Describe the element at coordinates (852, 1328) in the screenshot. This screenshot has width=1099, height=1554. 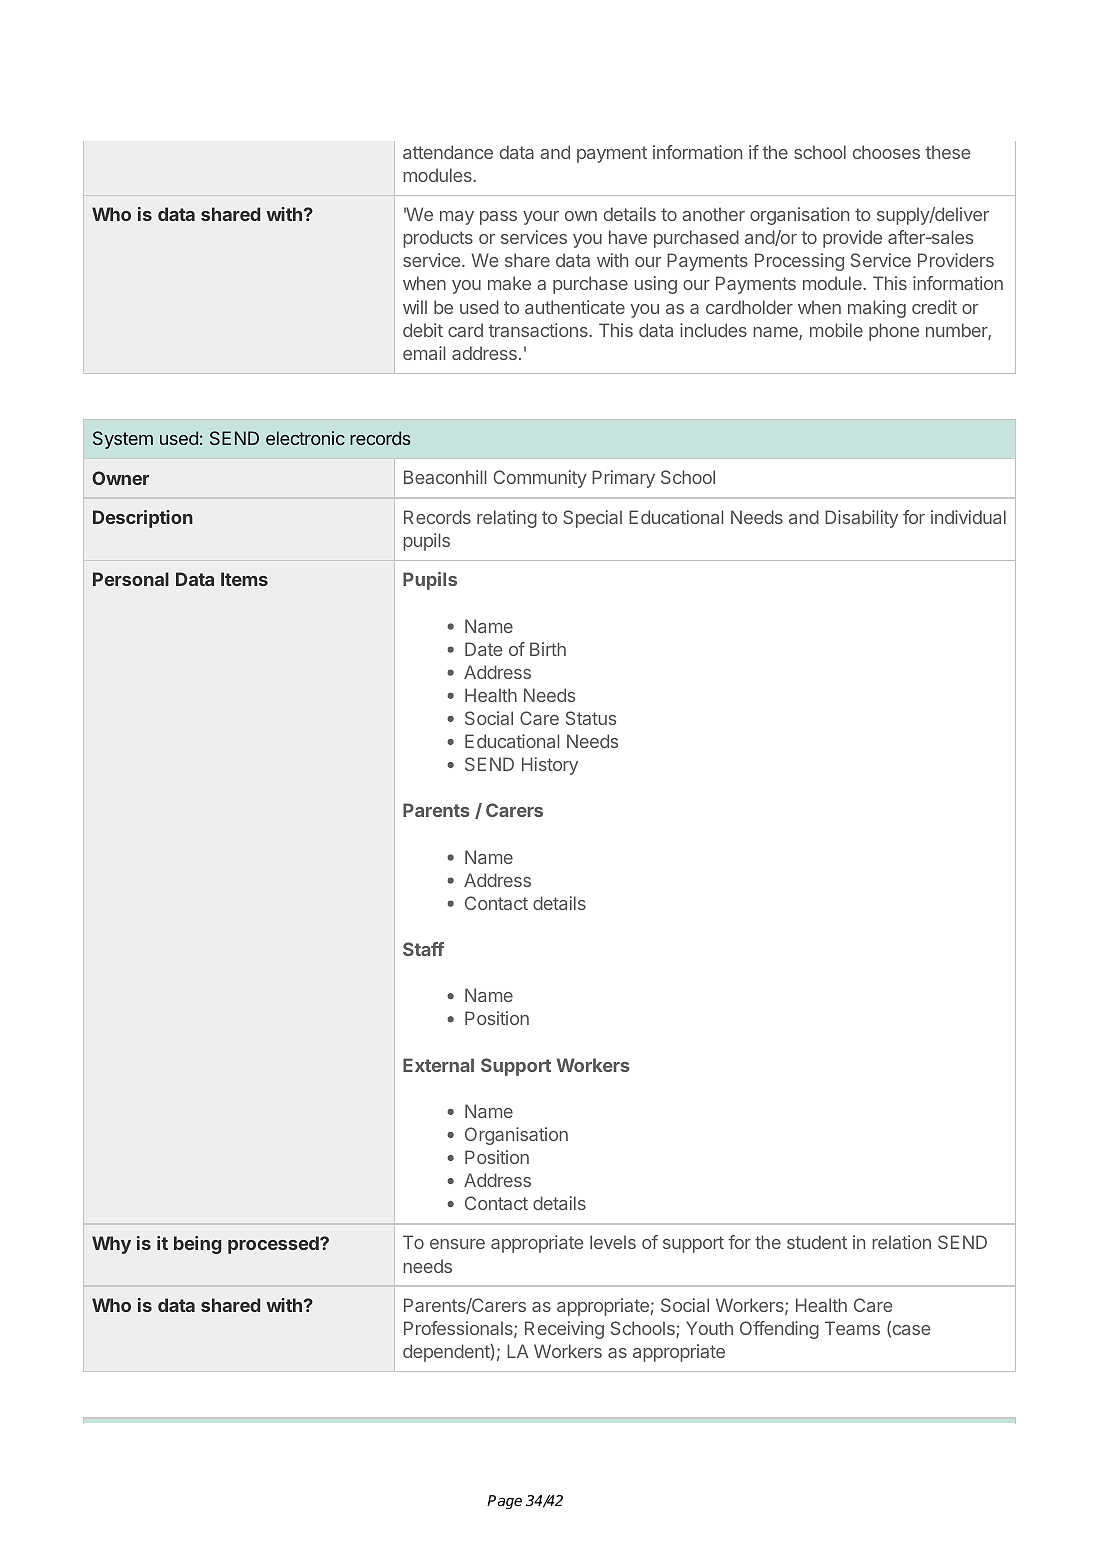
I see `Teams` at that location.
